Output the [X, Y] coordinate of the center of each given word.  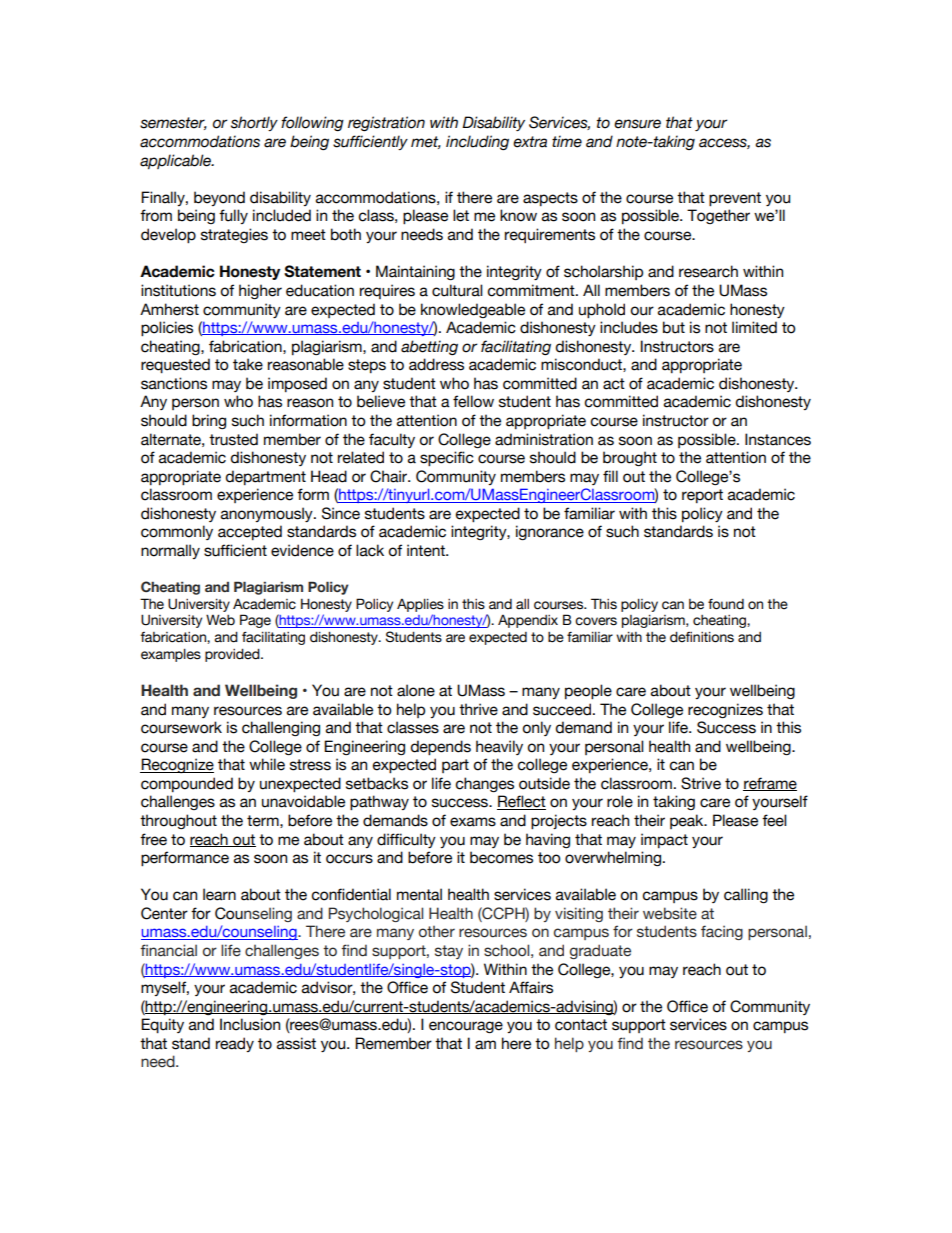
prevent [735, 199]
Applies [420, 605]
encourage [466, 1027]
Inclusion [250, 1024]
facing [722, 932]
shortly [254, 123]
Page [255, 621]
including [477, 142]
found [726, 604]
